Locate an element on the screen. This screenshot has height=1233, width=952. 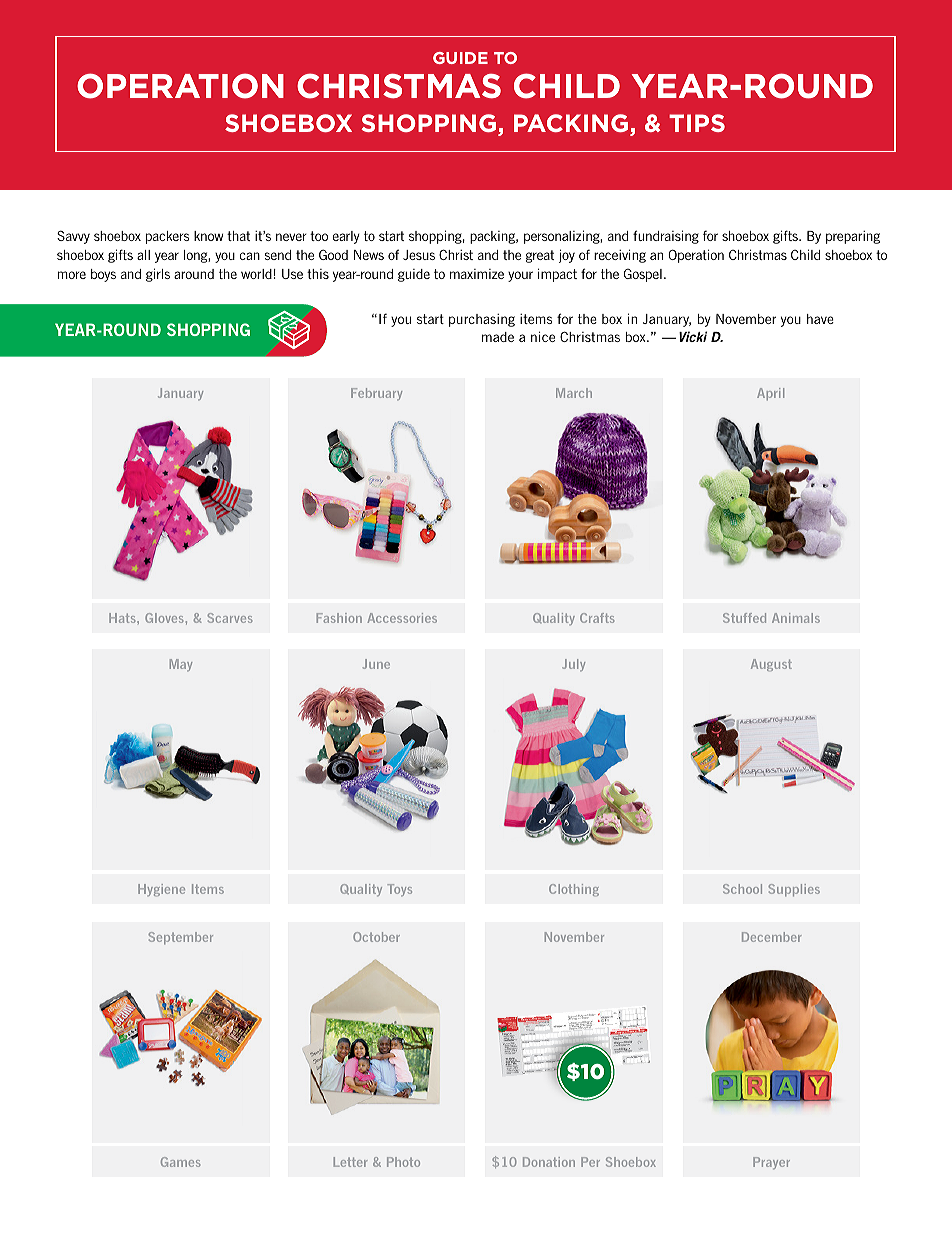
TIPS is located at coordinates (697, 123).
